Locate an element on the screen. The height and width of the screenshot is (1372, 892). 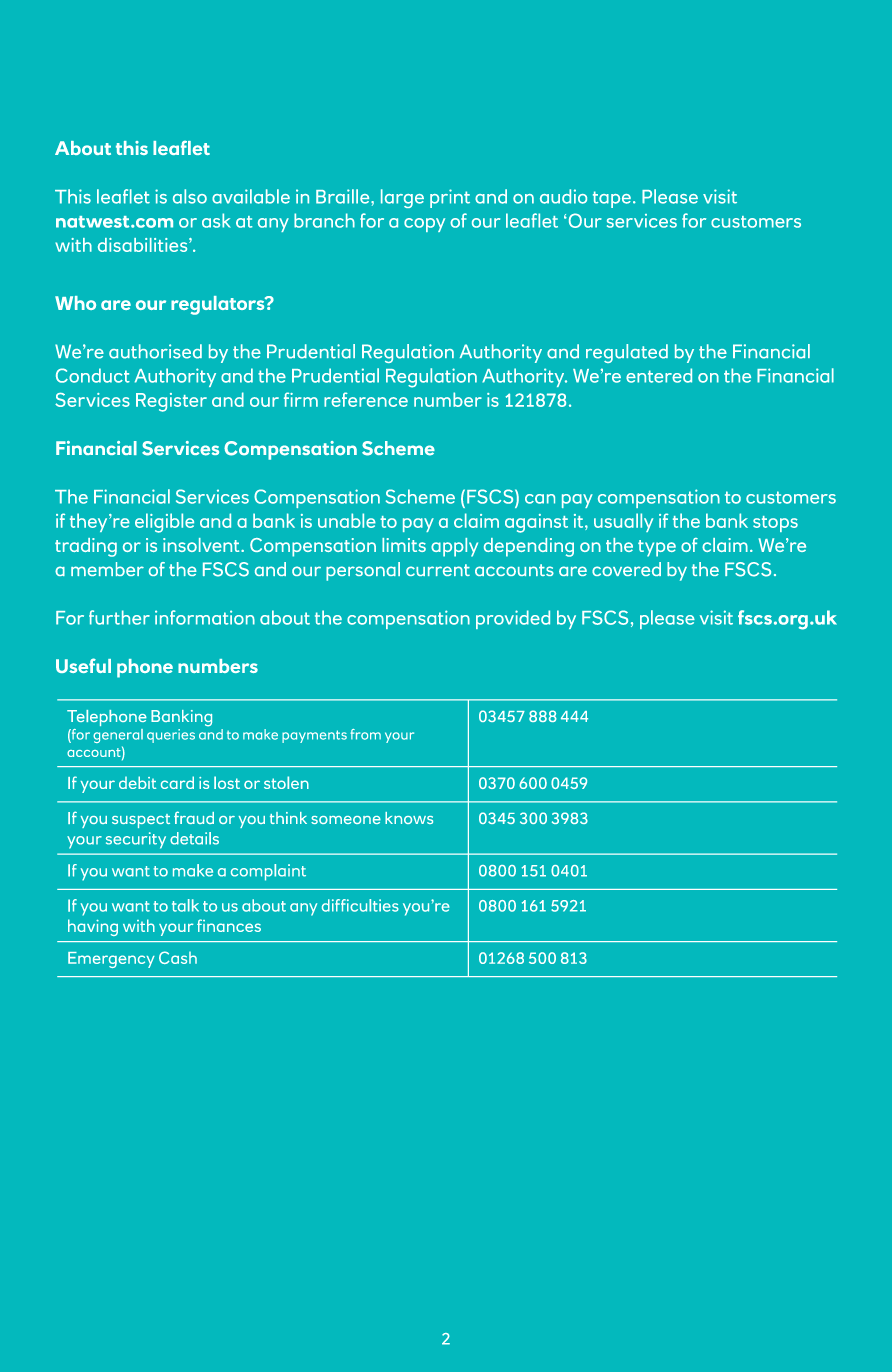
difficulties is located at coordinates (360, 905).
